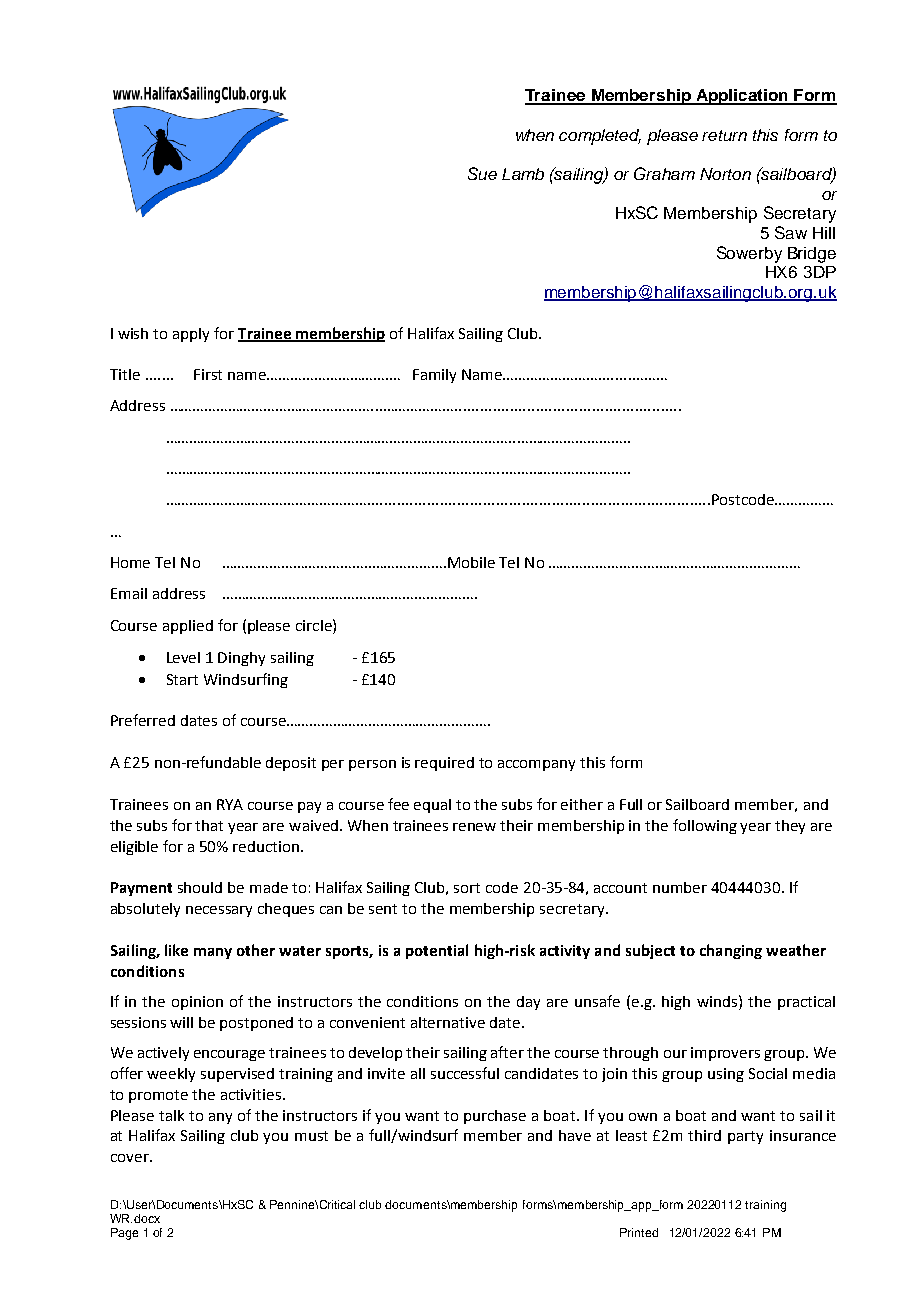 This screenshot has height=1308, width=924. Describe the element at coordinates (724, 135) in the screenshot. I see `return` at that location.
